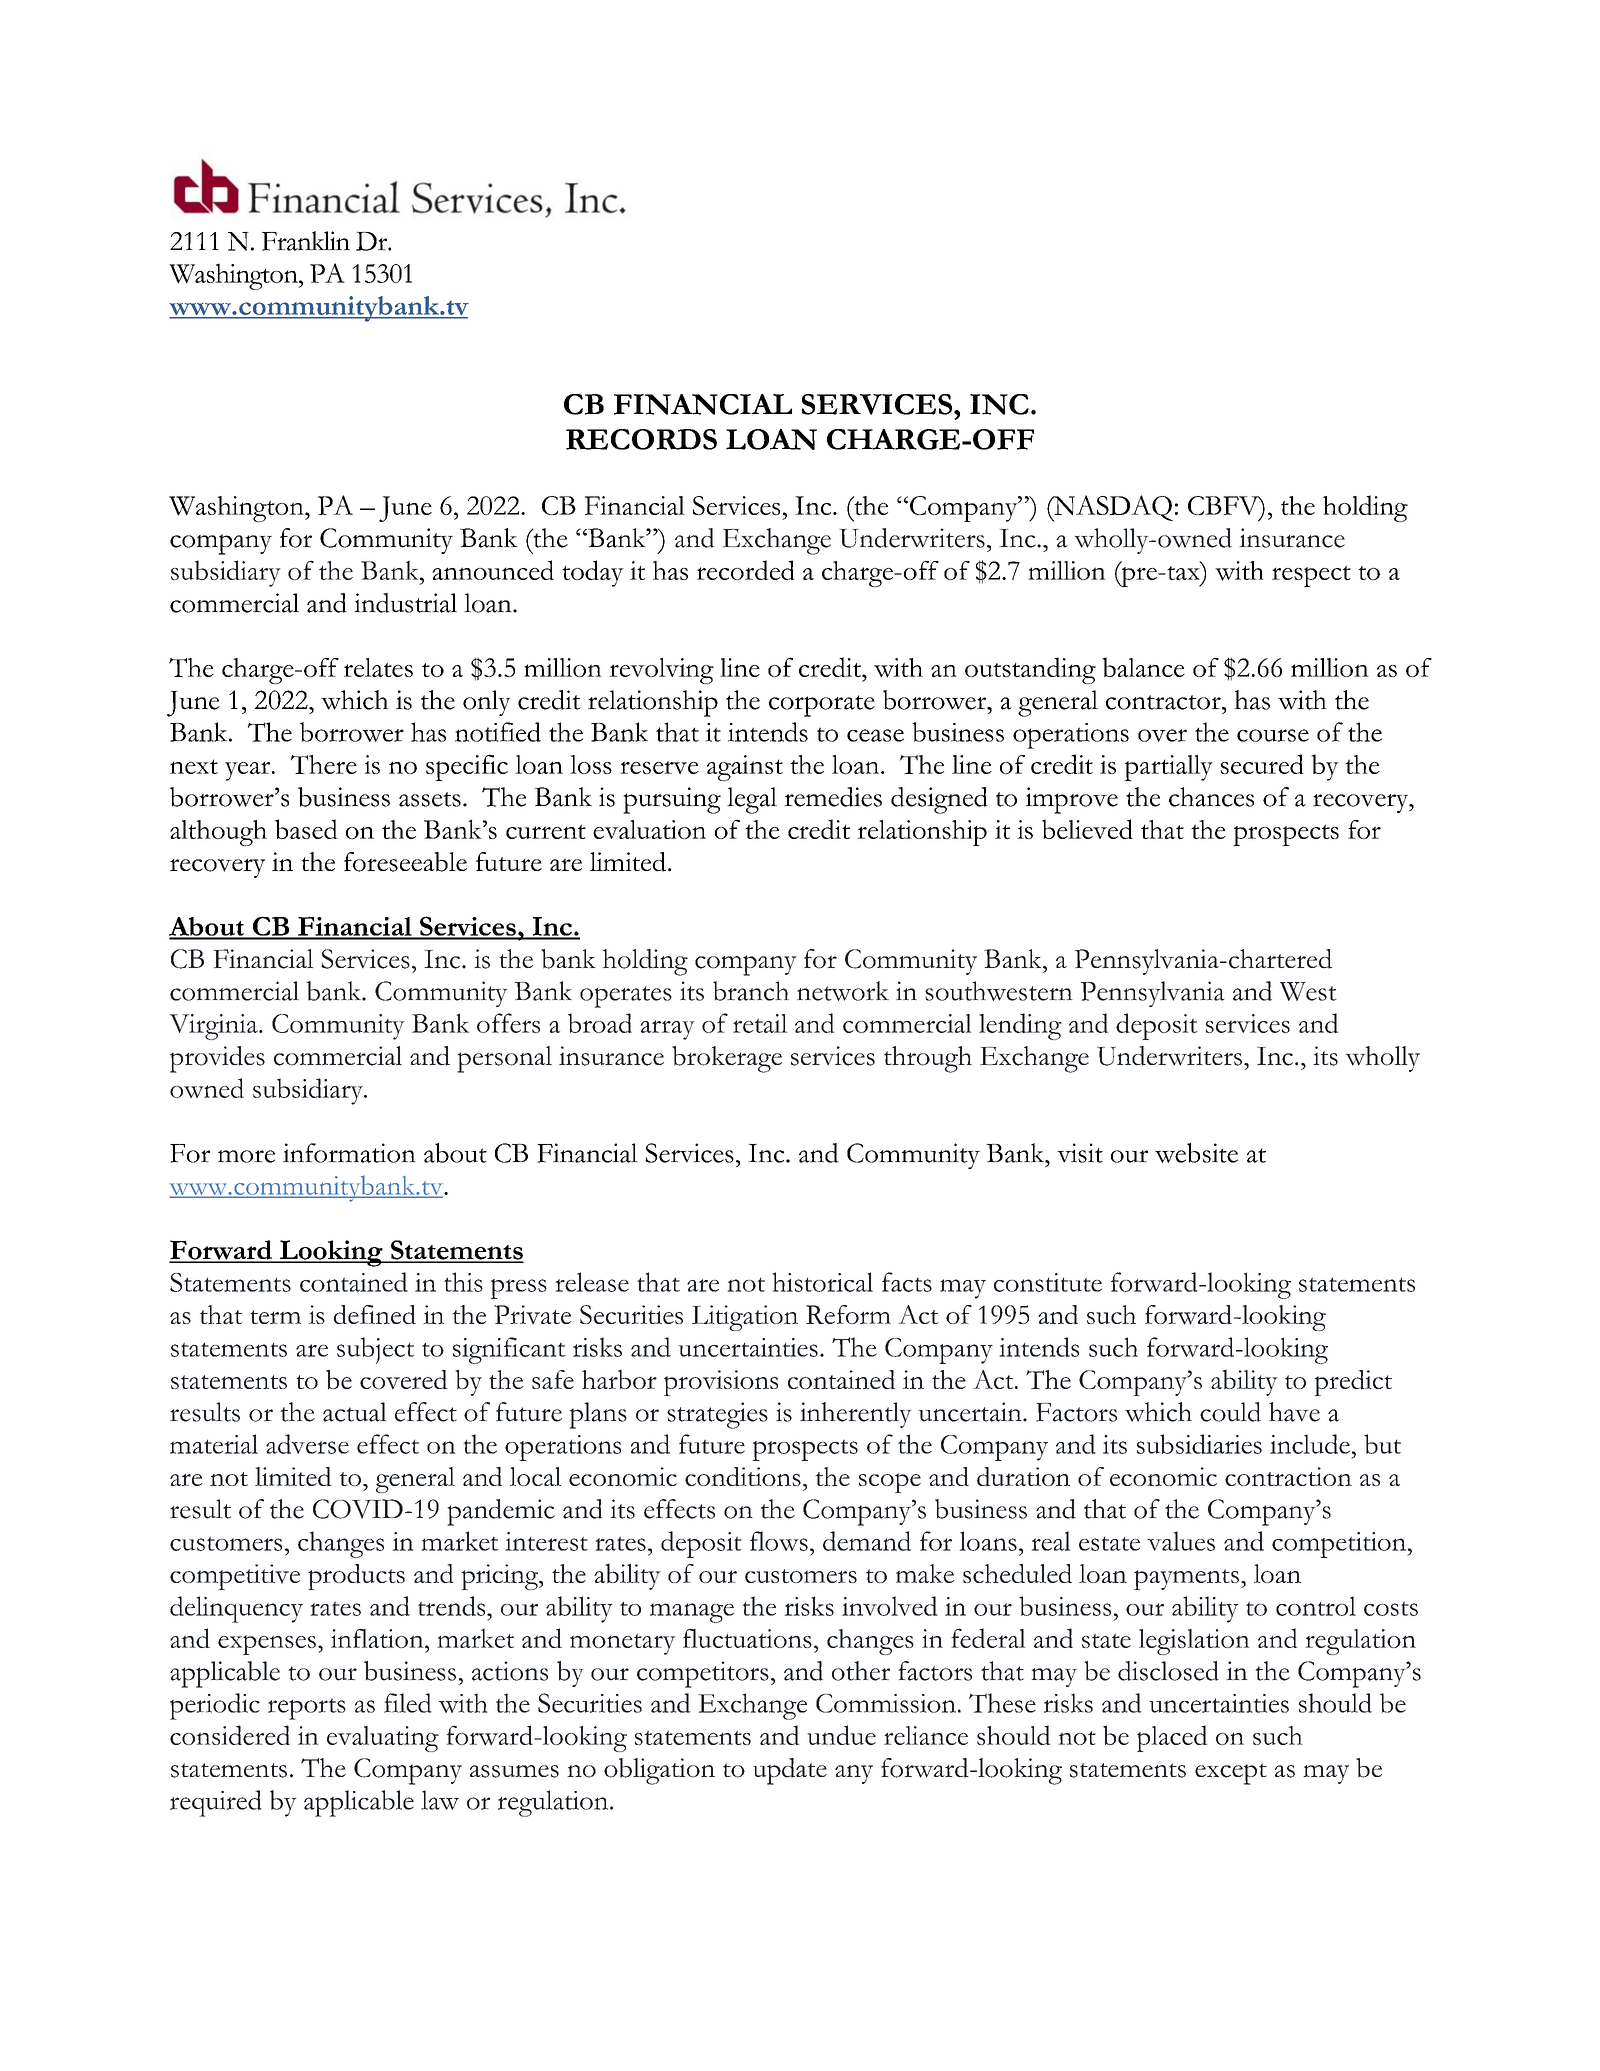 This screenshot has height=2071, width=1600. I want to click on Virginia, so click(214, 1027).
